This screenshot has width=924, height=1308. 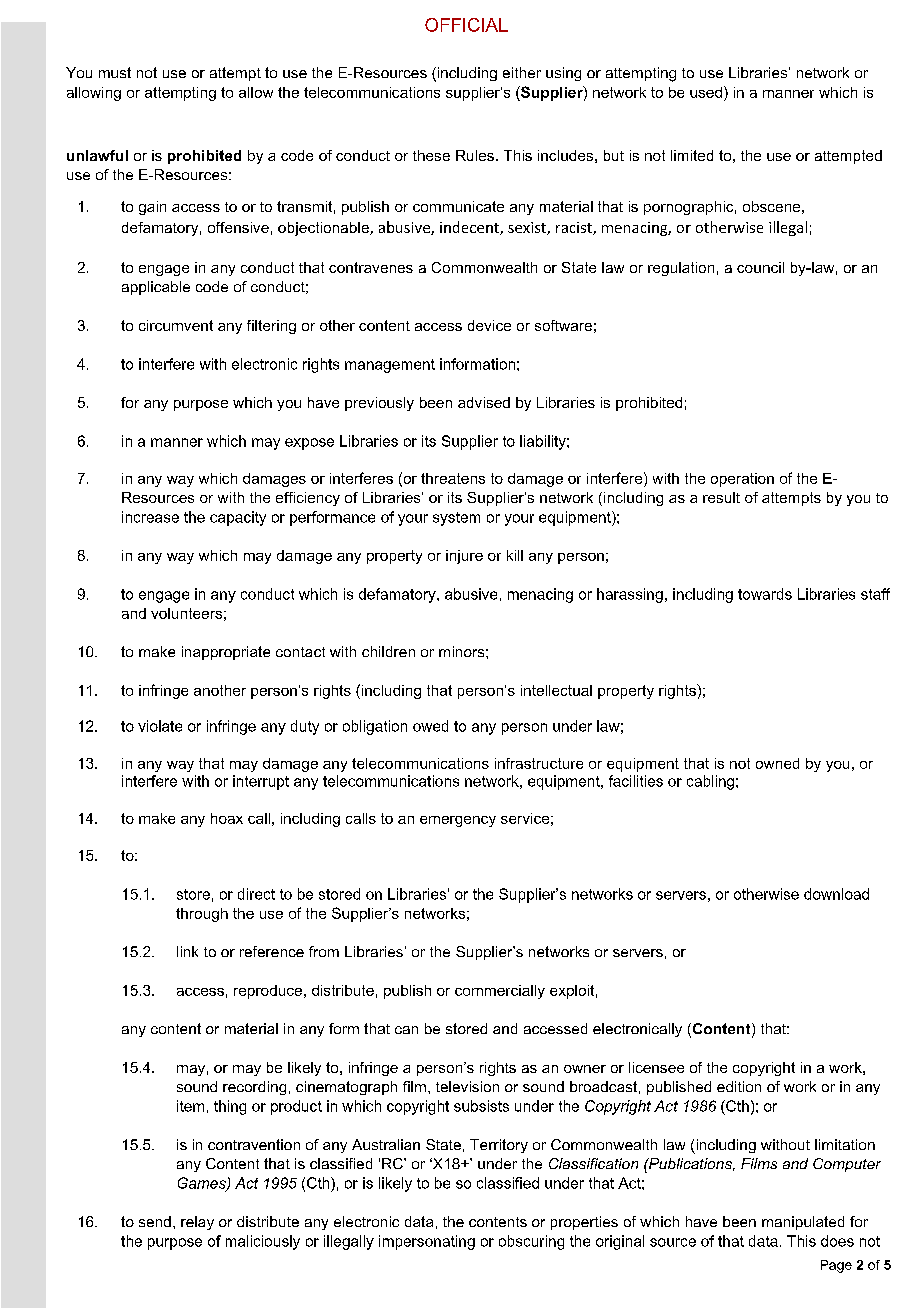 What do you see at coordinates (197, 1223) in the screenshot?
I see `relay` at bounding box center [197, 1223].
